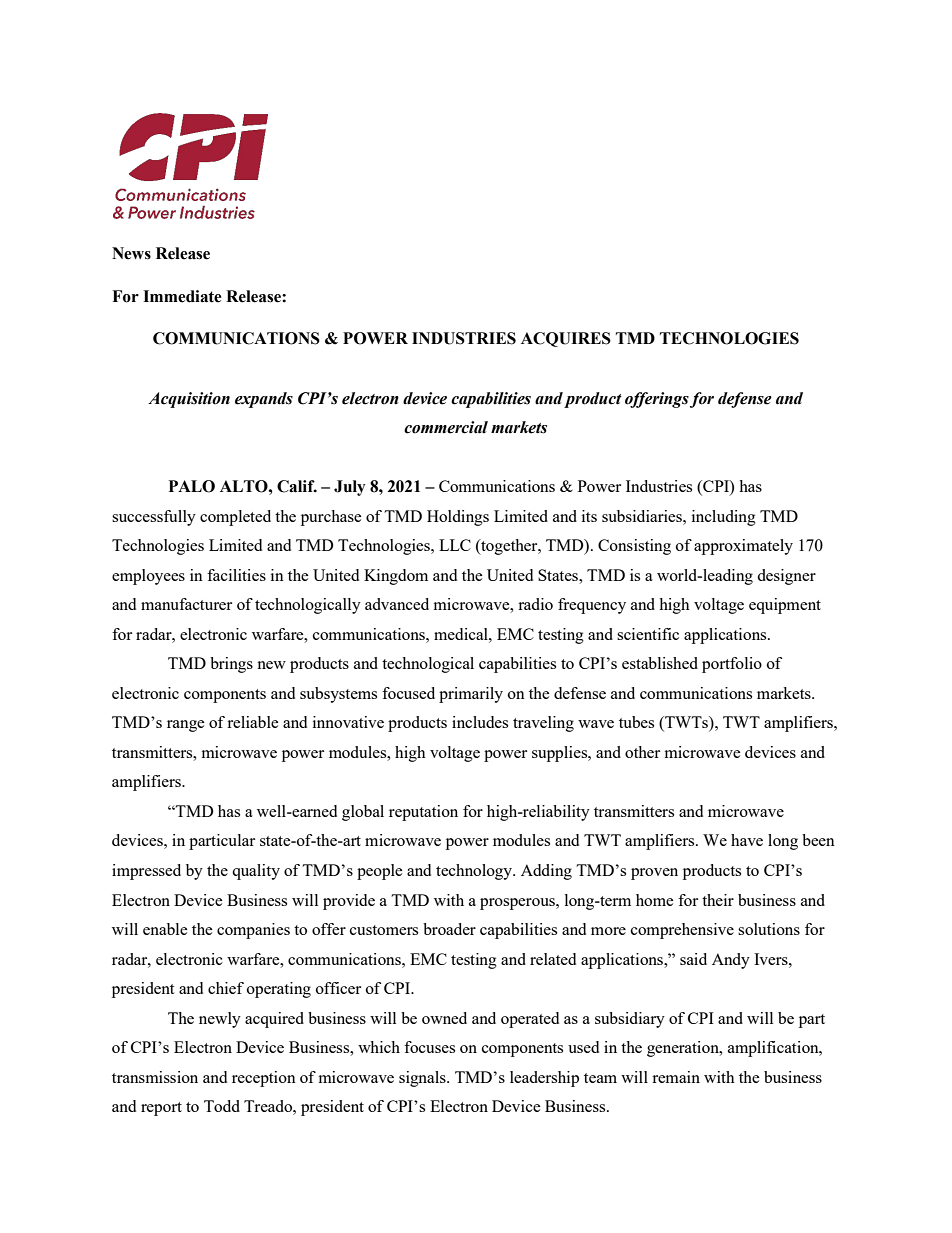 The width and height of the page is (952, 1233). Describe the element at coordinates (747, 840) in the page. I see `have` at that location.
